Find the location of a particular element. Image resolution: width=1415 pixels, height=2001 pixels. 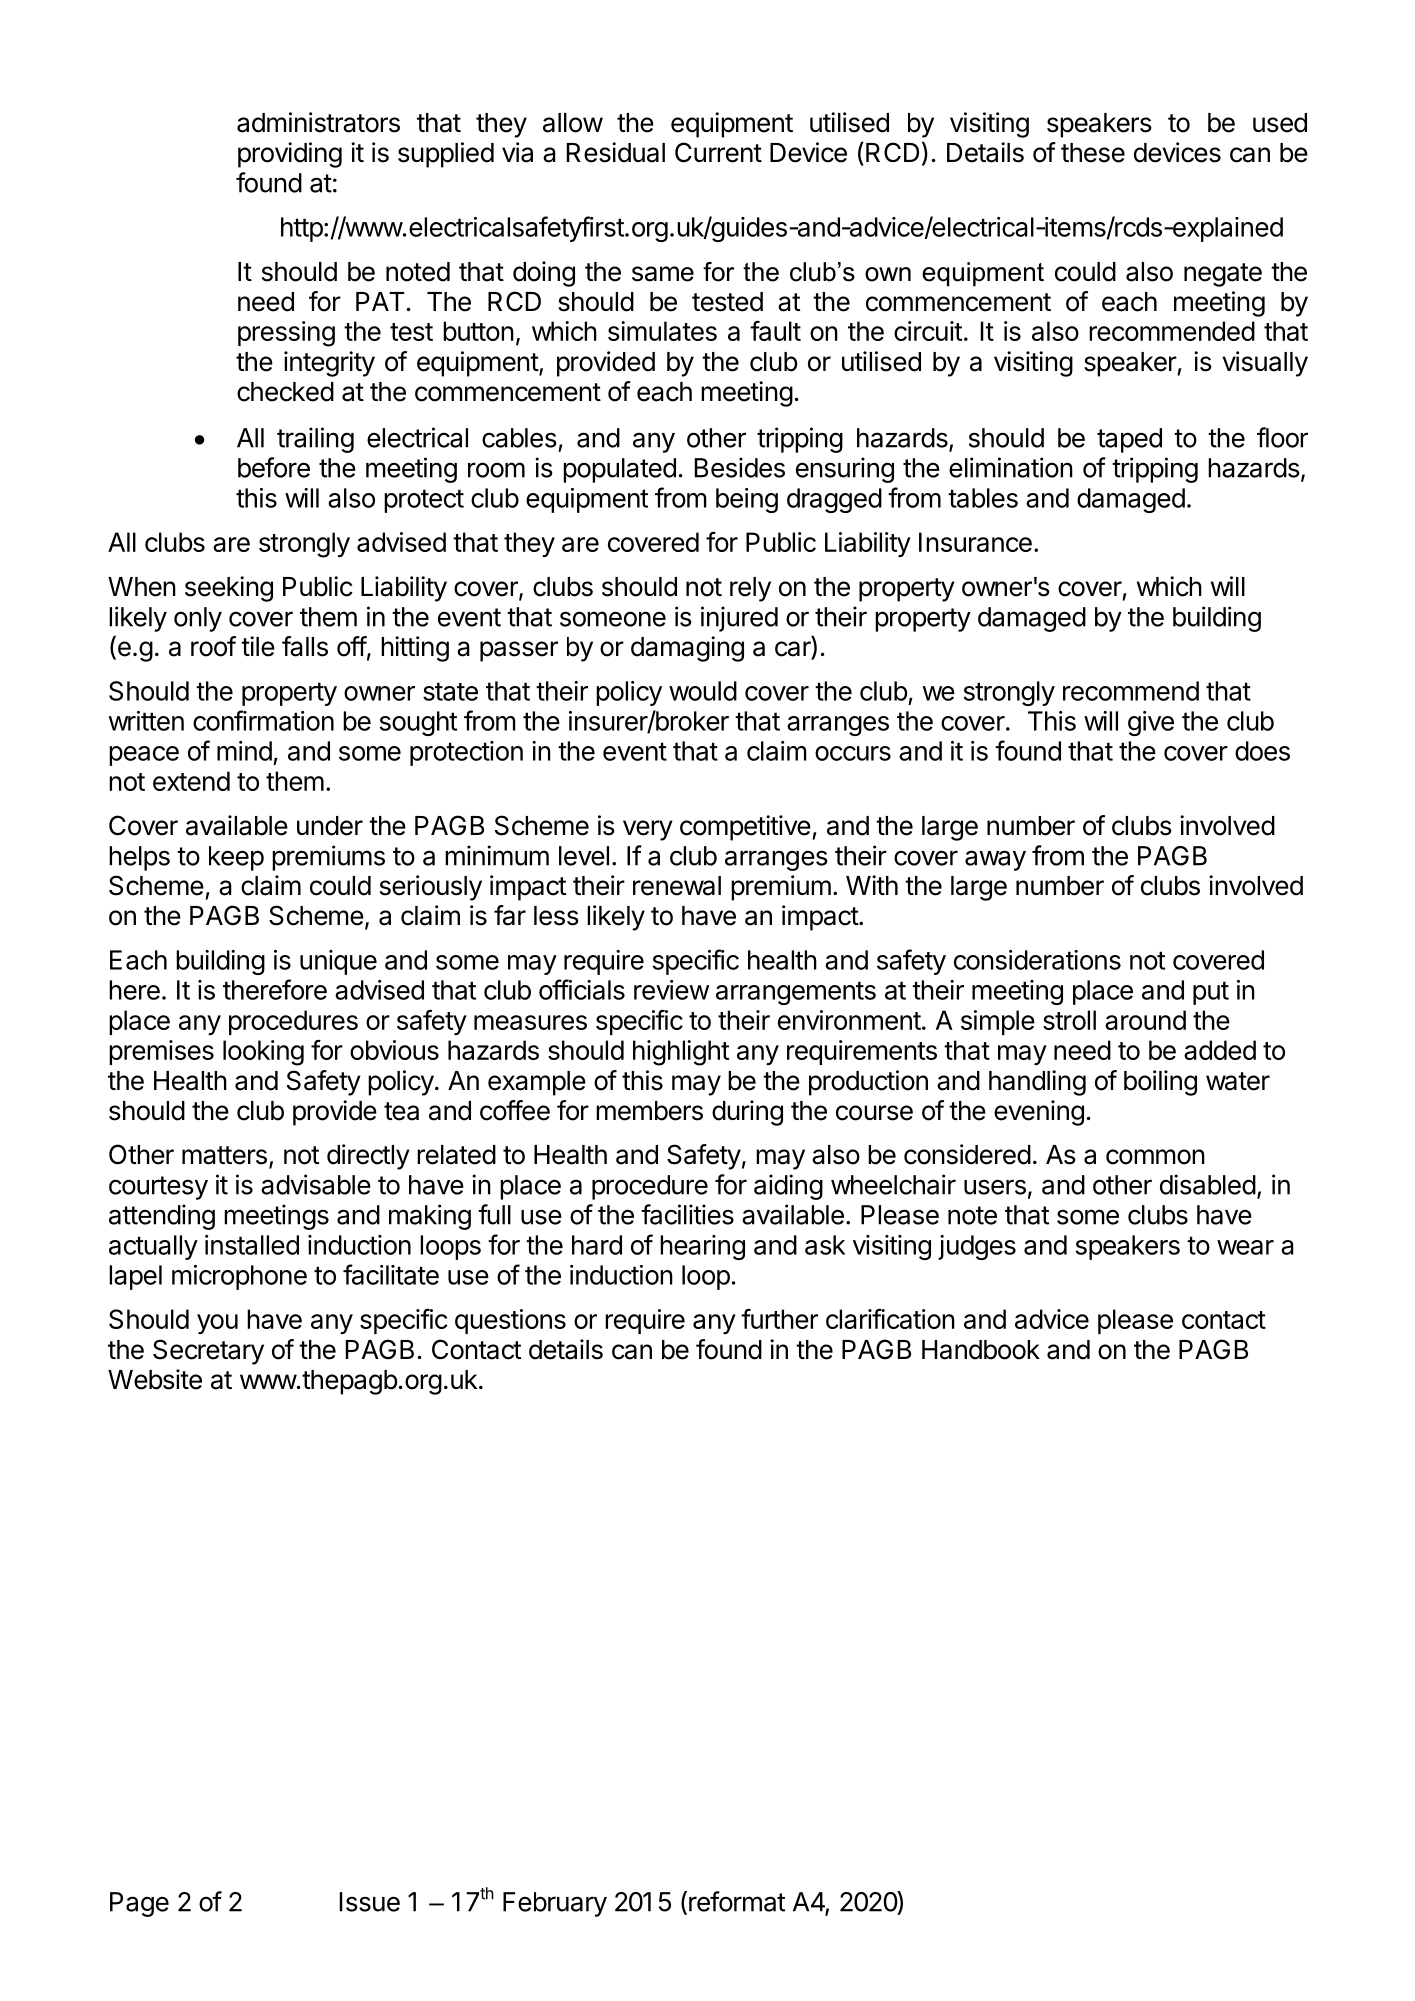

Current is located at coordinates (718, 152).
